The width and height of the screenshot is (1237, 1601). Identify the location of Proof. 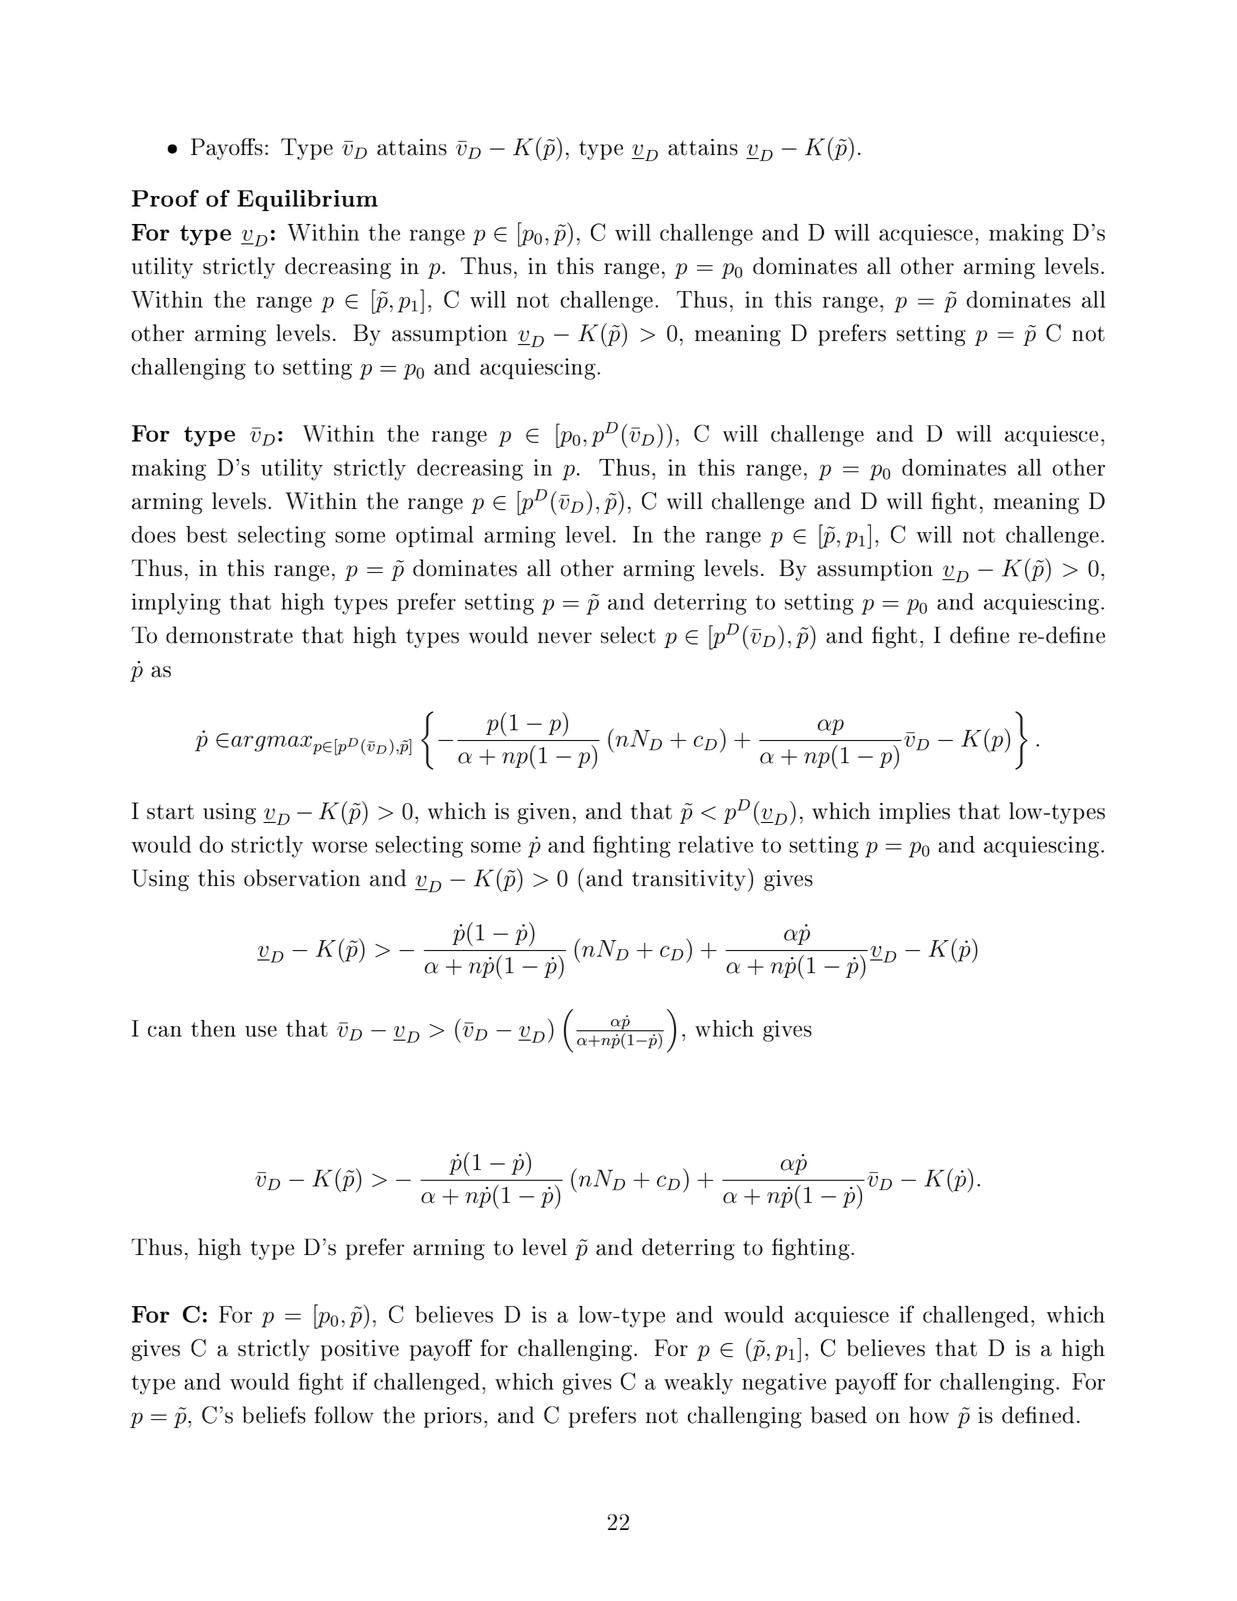
(165, 198).
